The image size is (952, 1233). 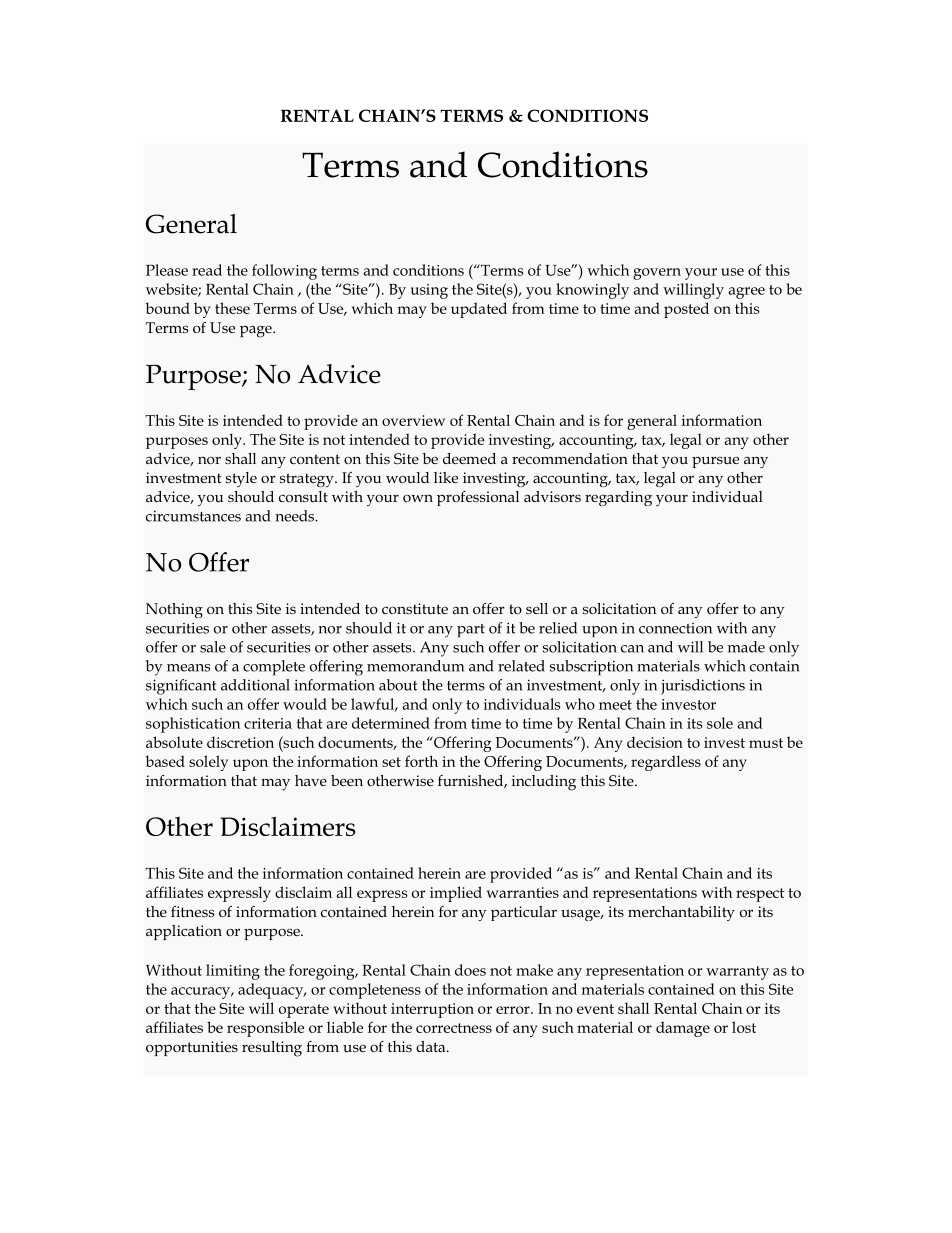 What do you see at coordinates (703, 687) in the image?
I see `jurisdictions` at bounding box center [703, 687].
